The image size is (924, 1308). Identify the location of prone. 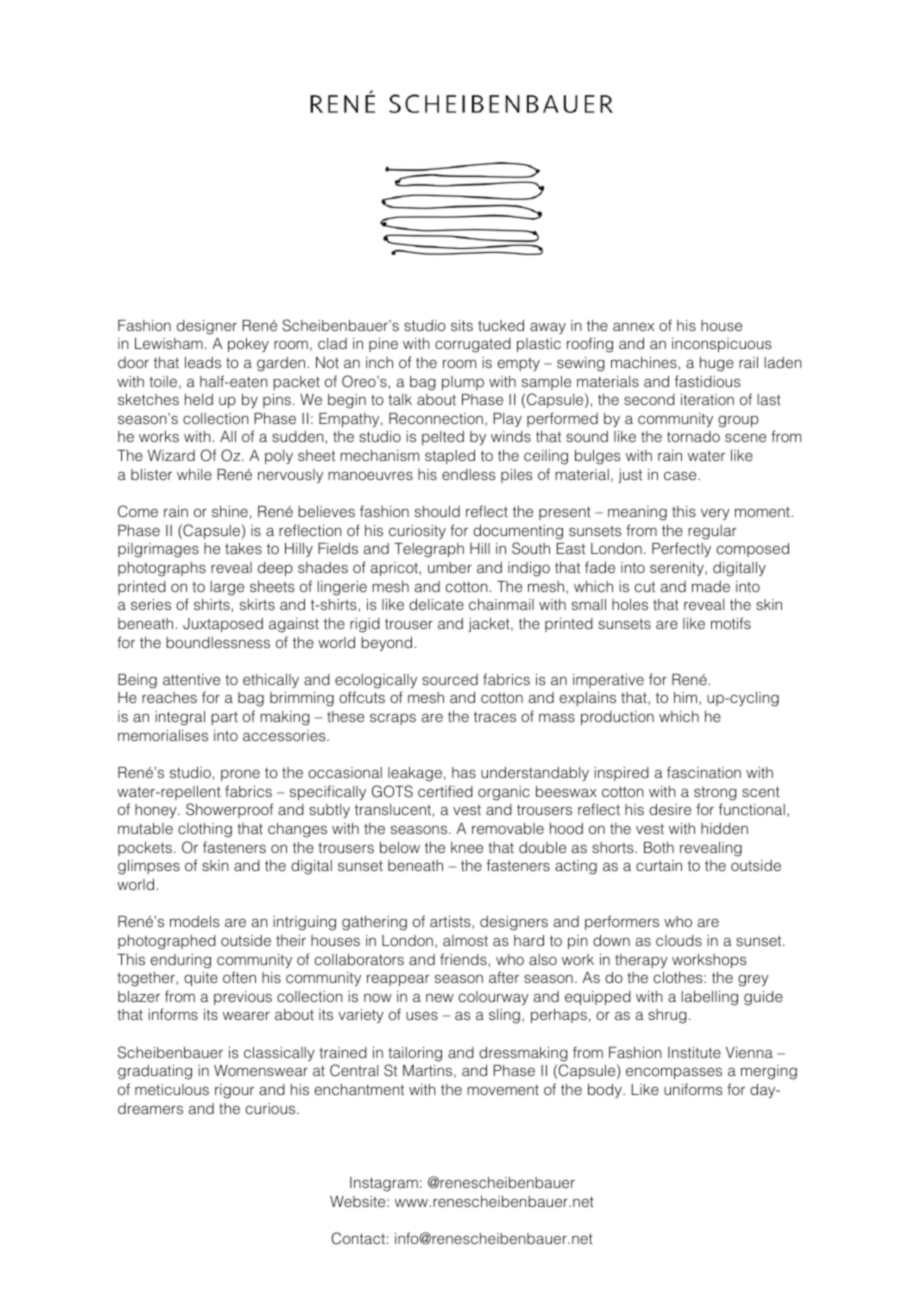
(240, 775).
